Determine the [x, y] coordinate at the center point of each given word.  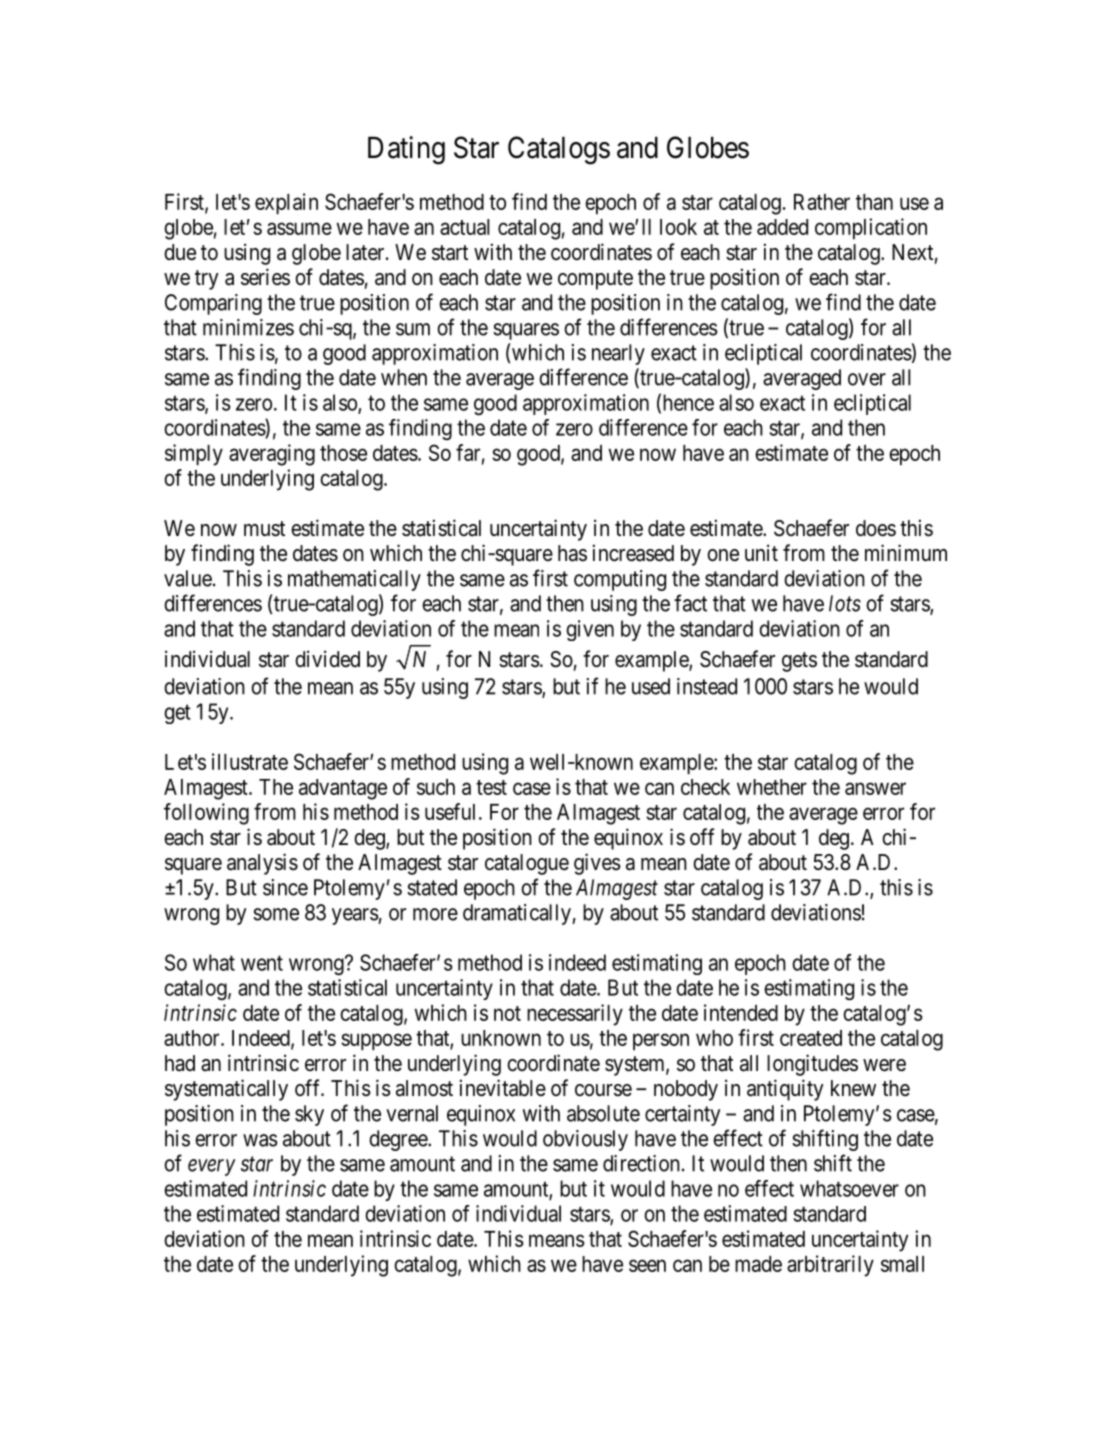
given [590, 630]
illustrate [250, 761]
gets [799, 662]
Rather [822, 202]
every [212, 1167]
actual [465, 227]
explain [286, 204]
